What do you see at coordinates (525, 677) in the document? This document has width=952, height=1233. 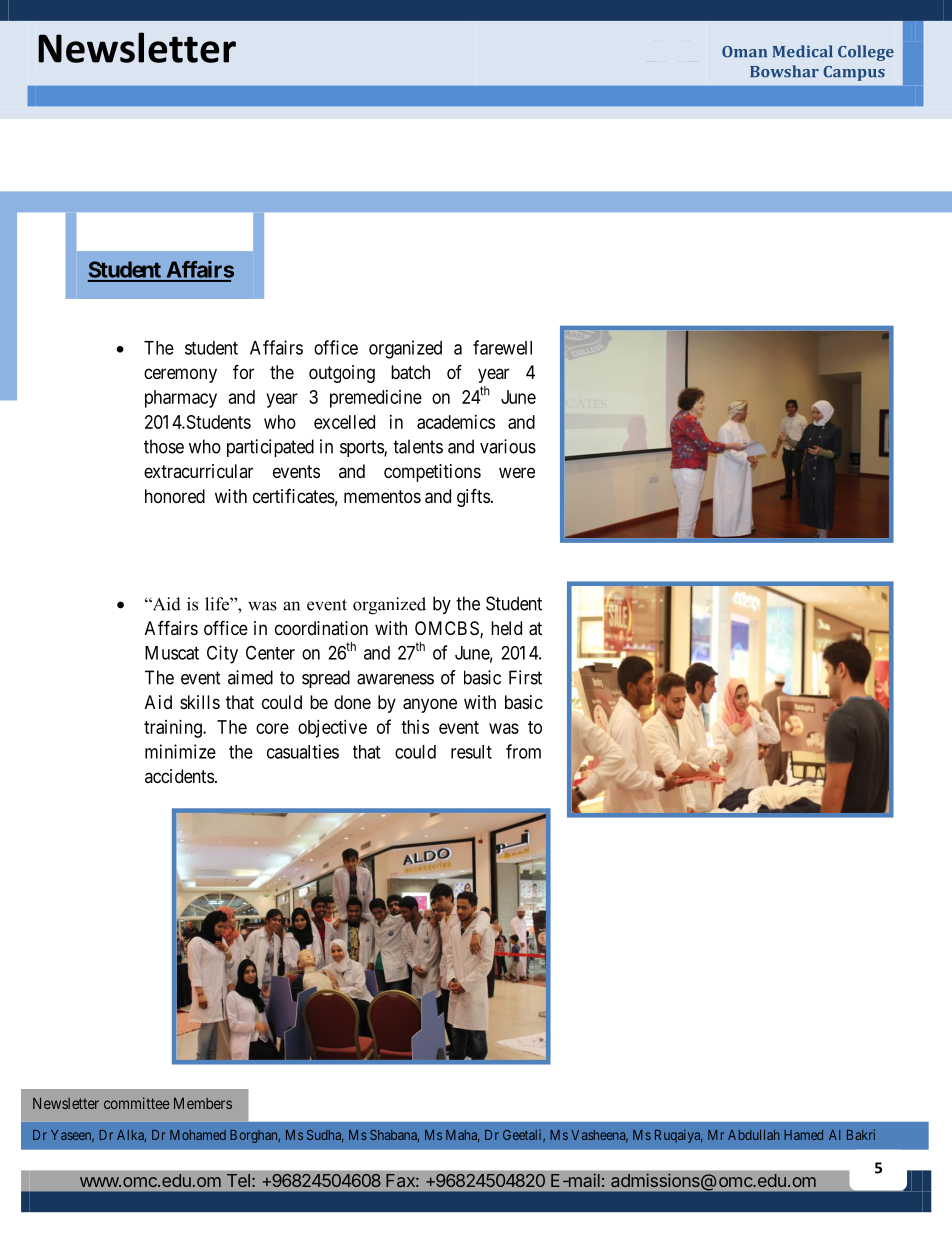 I see `First` at bounding box center [525, 677].
